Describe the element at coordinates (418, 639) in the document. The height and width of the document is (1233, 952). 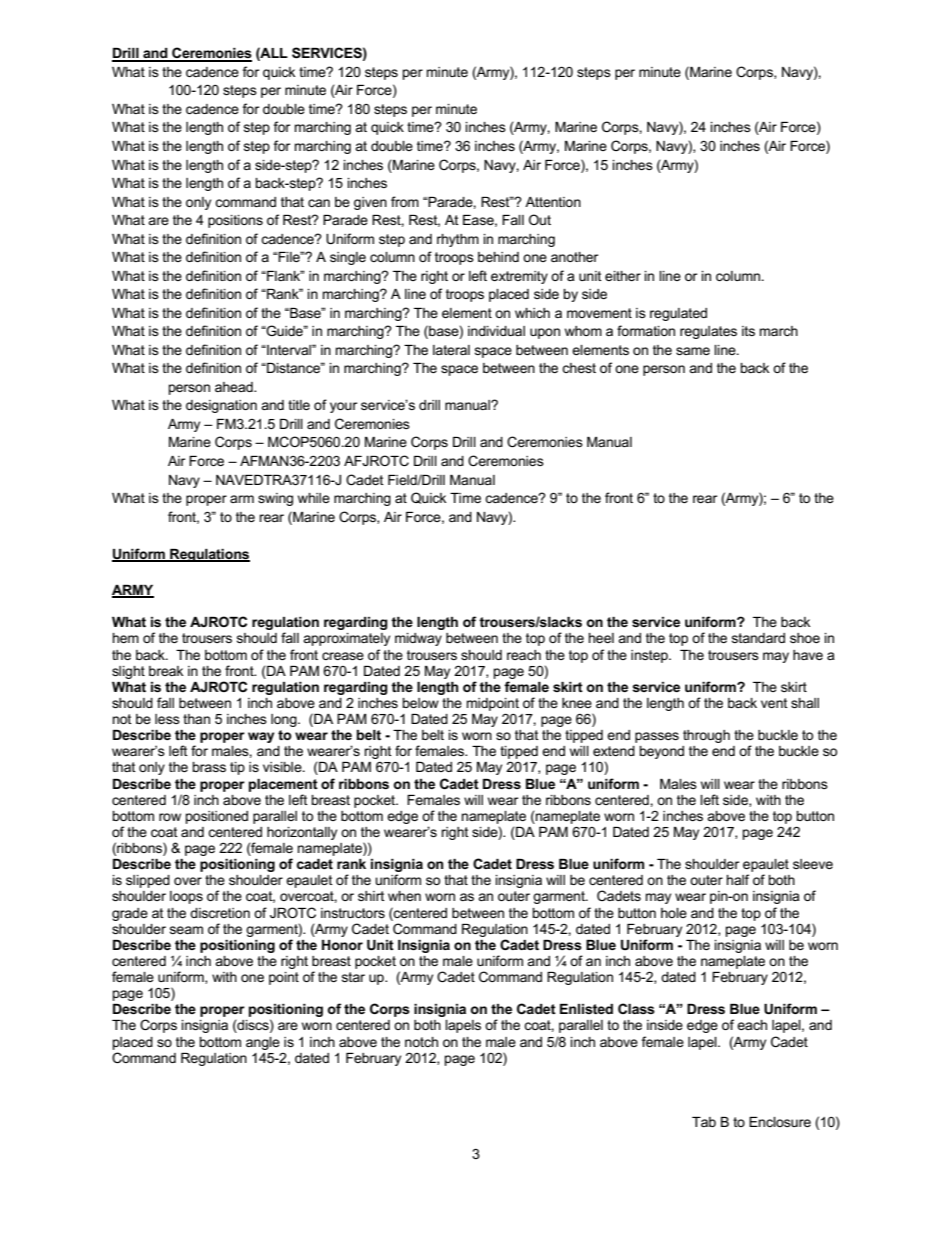
I see `midway` at that location.
